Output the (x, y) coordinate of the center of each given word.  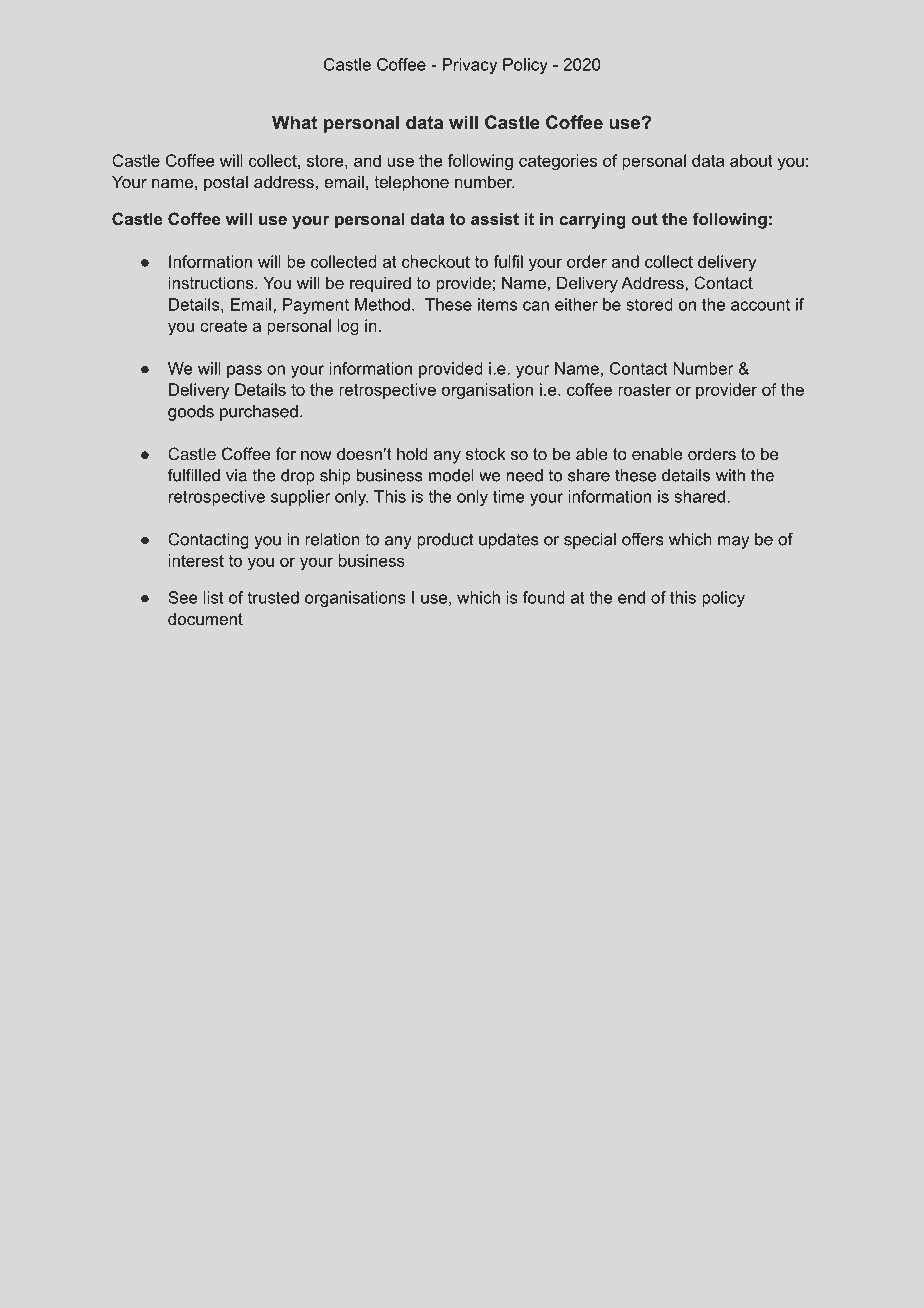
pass (244, 371)
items (497, 304)
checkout (436, 261)
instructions (212, 282)
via (236, 475)
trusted (273, 597)
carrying (592, 220)
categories (558, 162)
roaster (644, 390)
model (451, 475)
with (730, 475)
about (751, 160)
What (294, 122)
